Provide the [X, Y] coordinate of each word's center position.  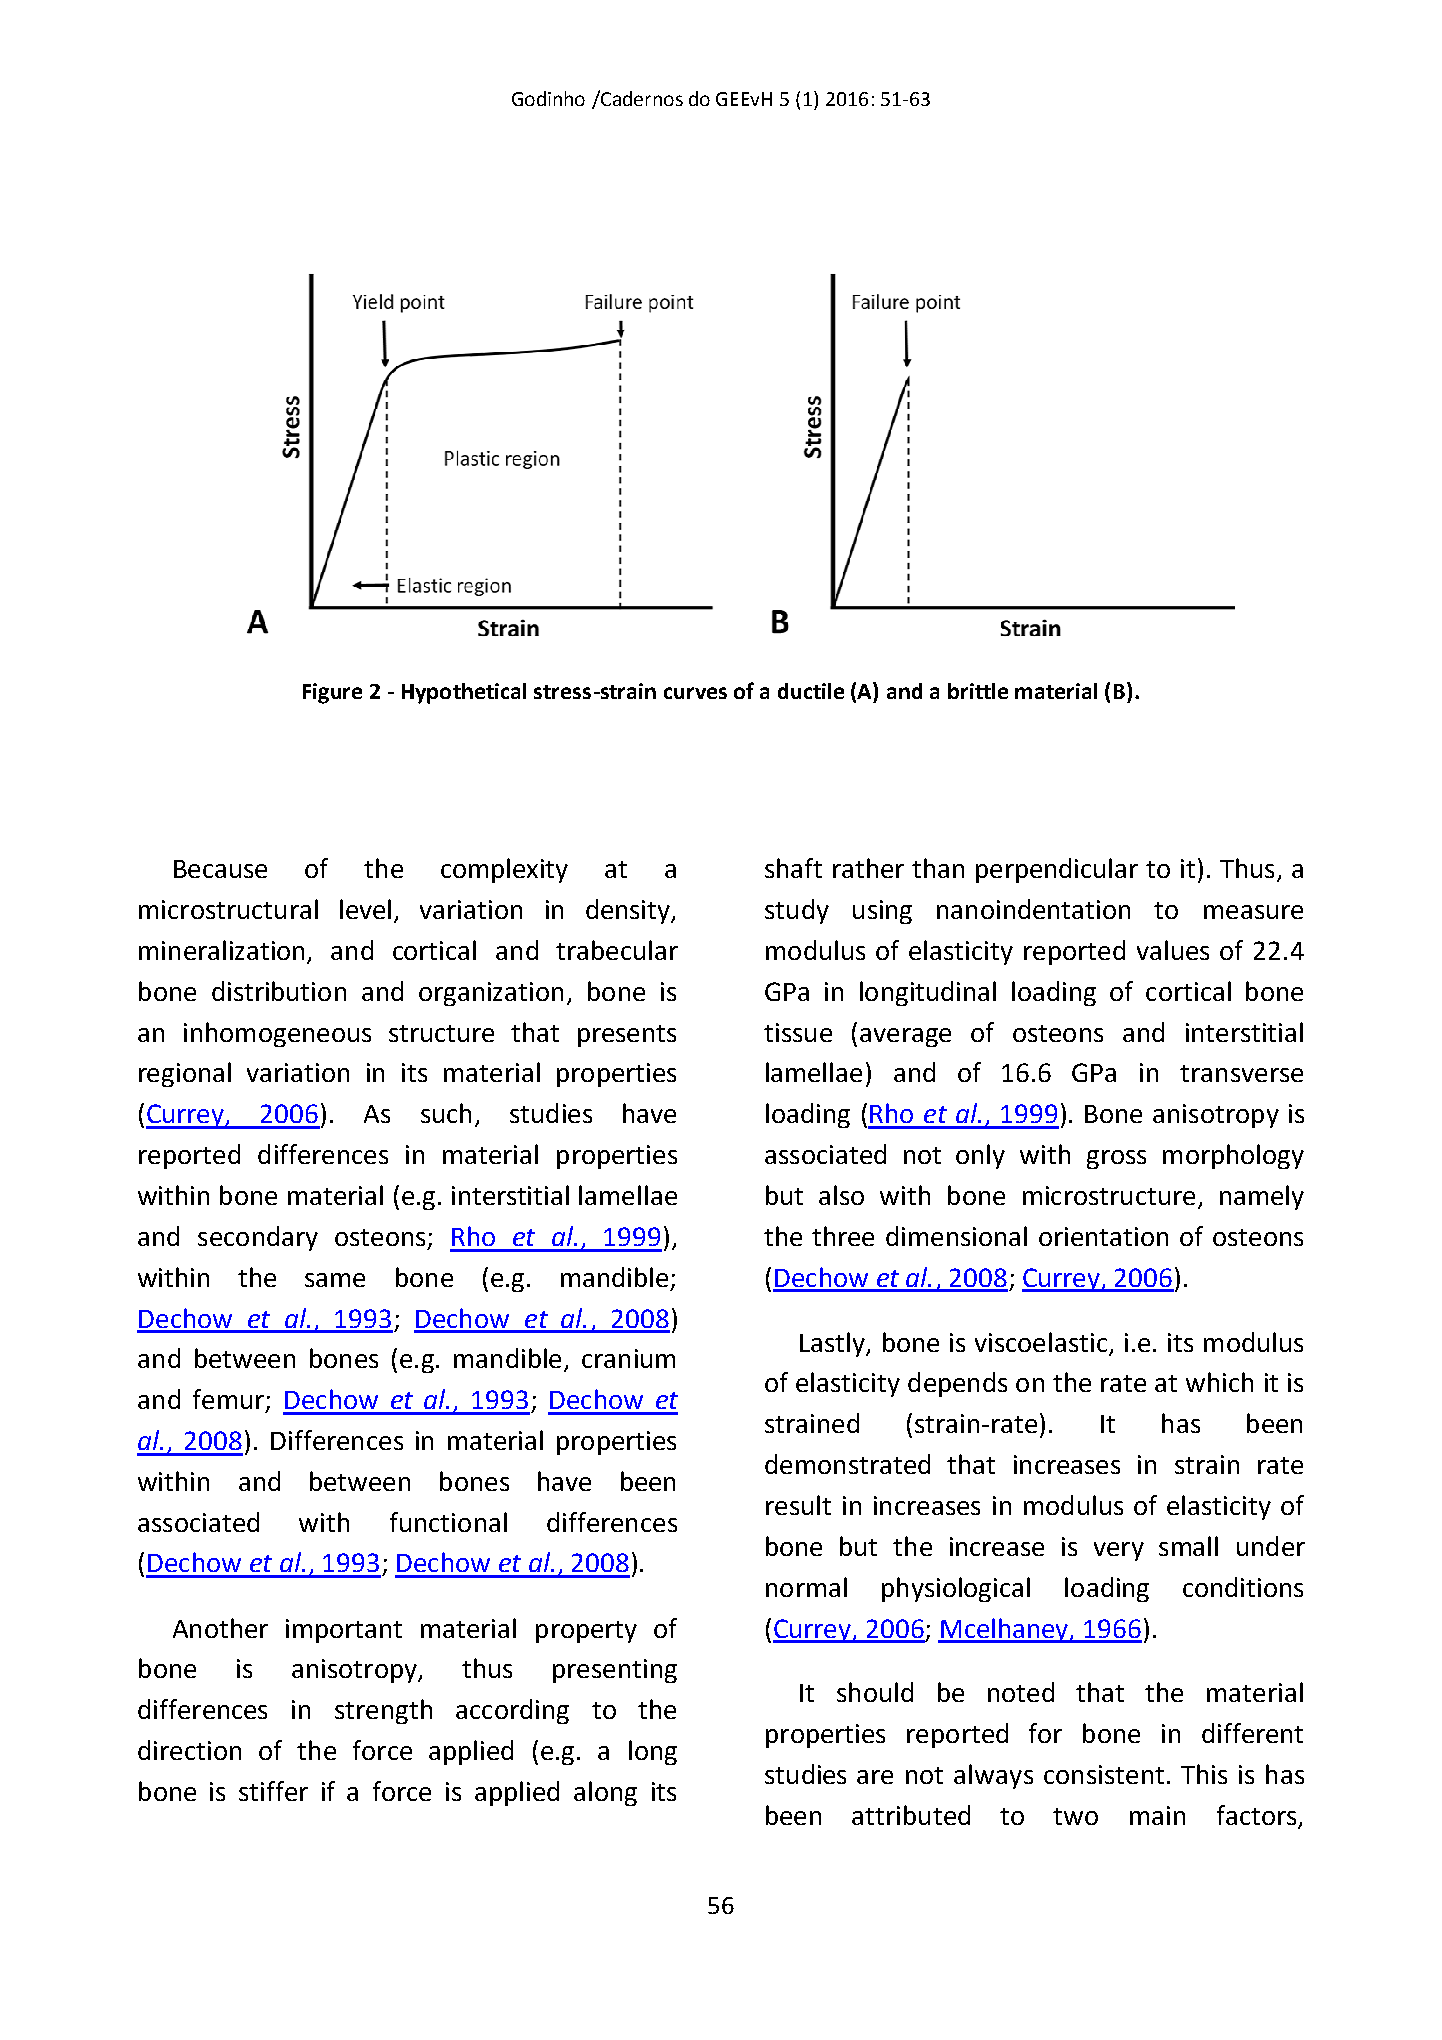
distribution [279, 991]
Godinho [548, 98]
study [797, 911]
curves [695, 693]
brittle [978, 691]
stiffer [273, 1791]
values [1173, 950]
